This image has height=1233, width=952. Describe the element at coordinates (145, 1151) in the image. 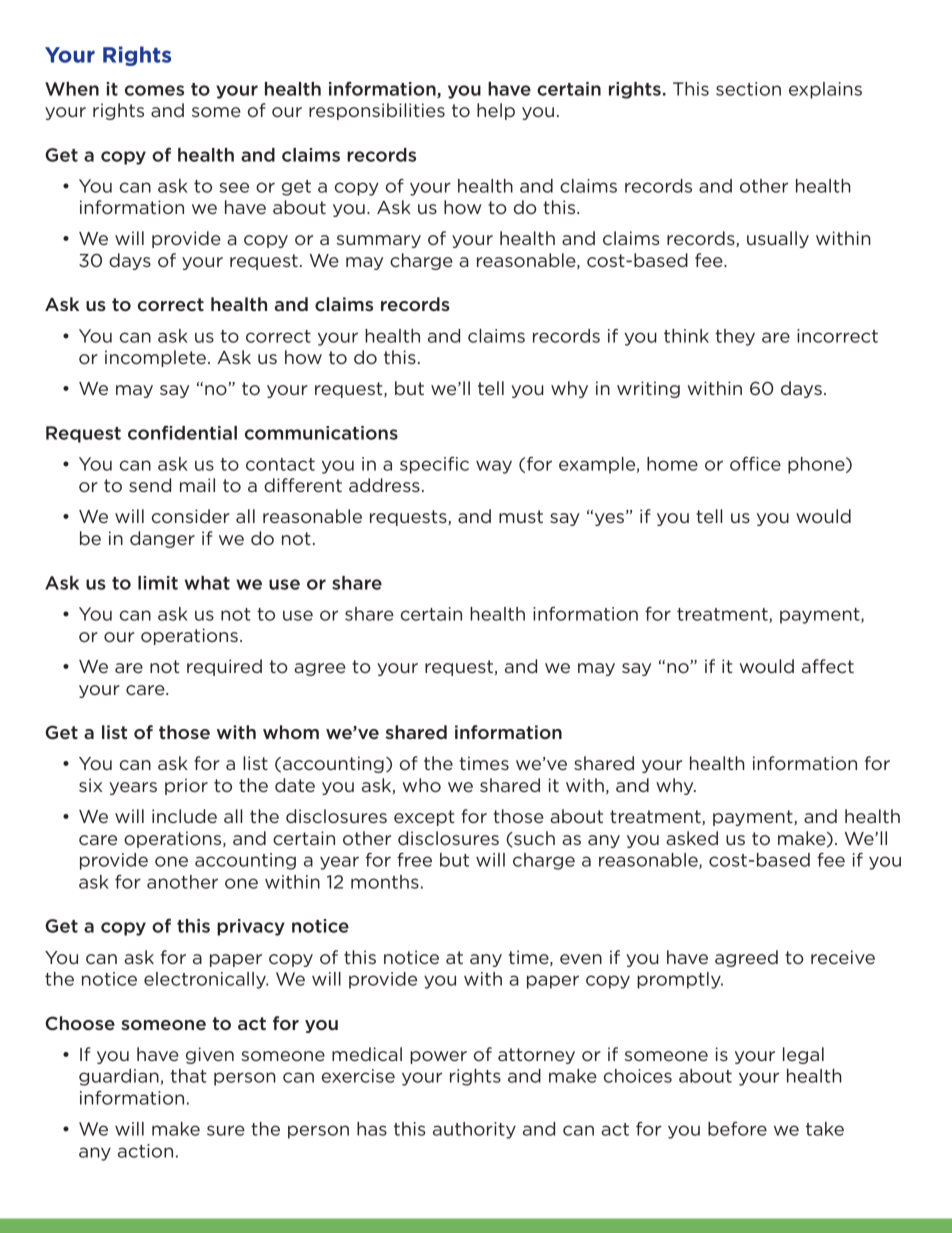

I see `action` at that location.
